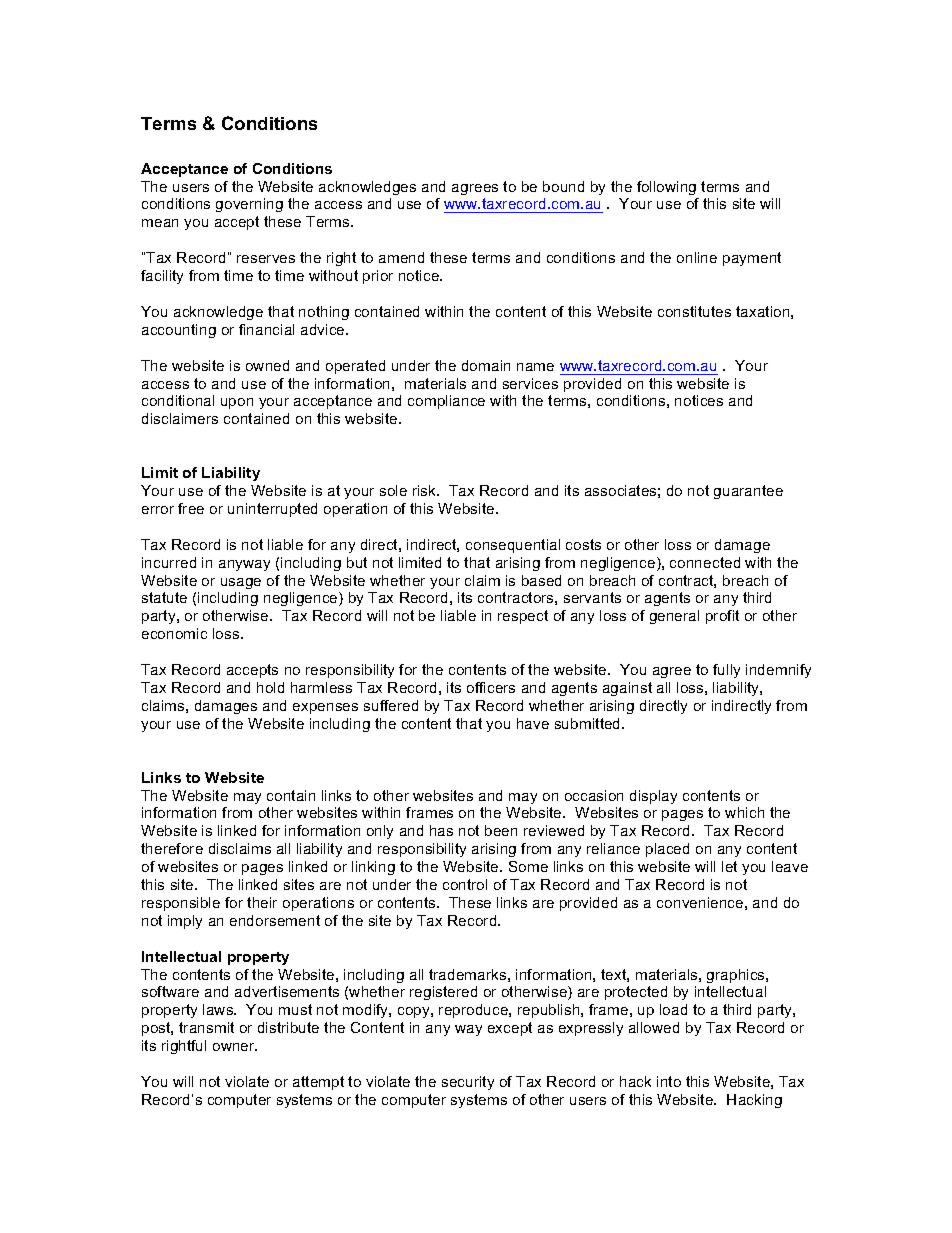 This screenshot has height=1233, width=952. Describe the element at coordinates (174, 633) in the screenshot. I see `economic` at that location.
